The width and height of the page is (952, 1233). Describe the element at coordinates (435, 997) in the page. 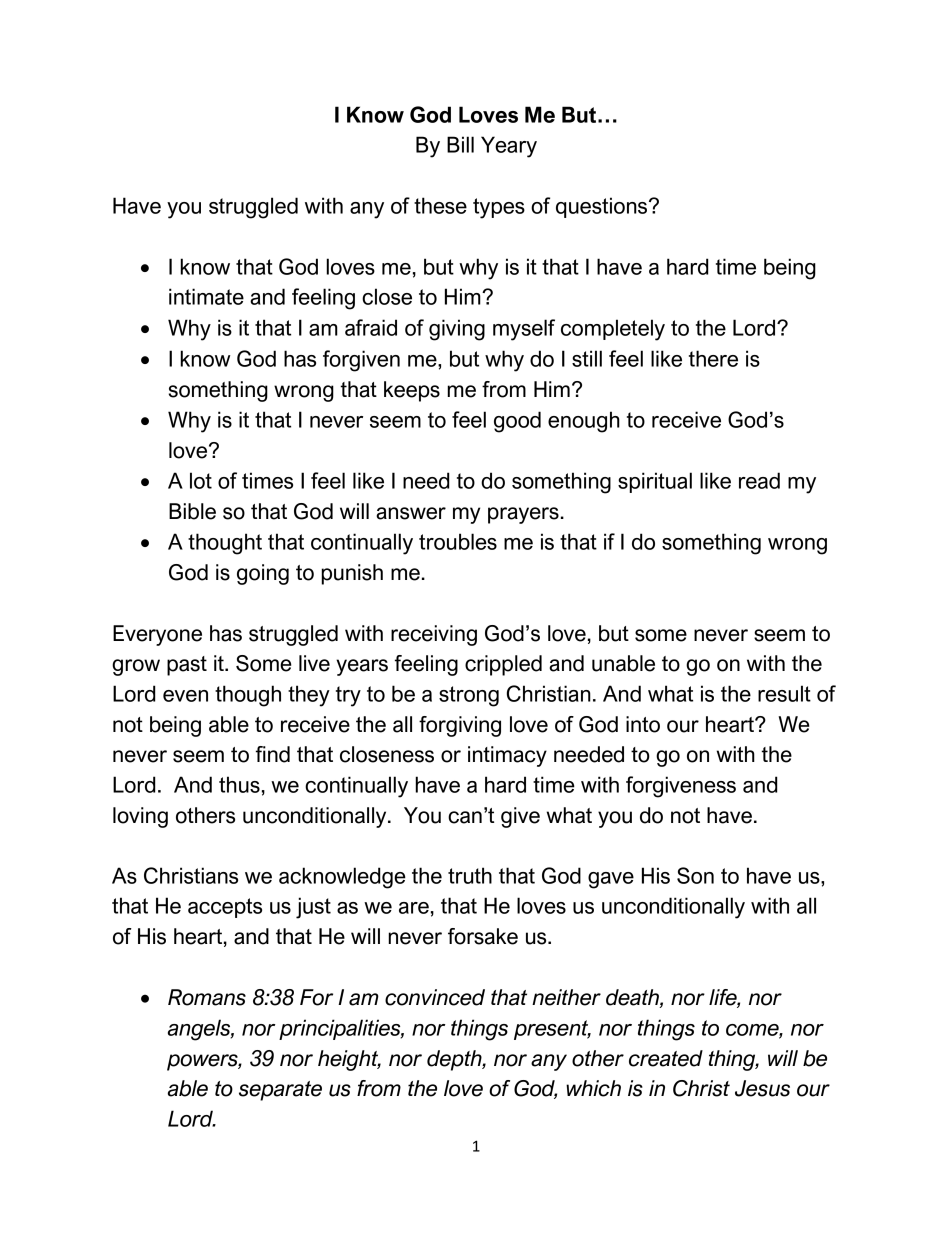

I see `convinced` at that location.
